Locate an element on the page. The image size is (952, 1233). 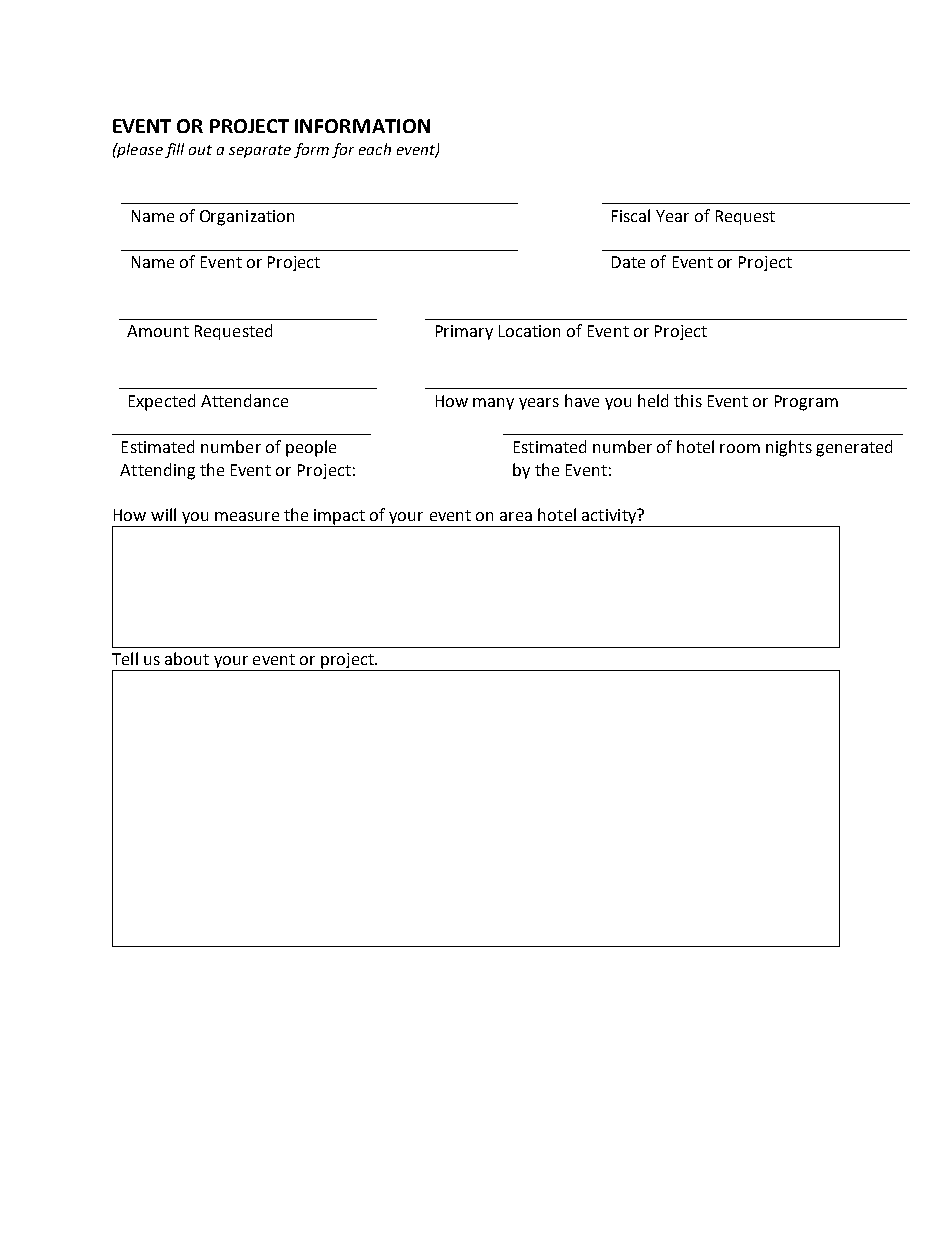
Attendance is located at coordinates (244, 400).
